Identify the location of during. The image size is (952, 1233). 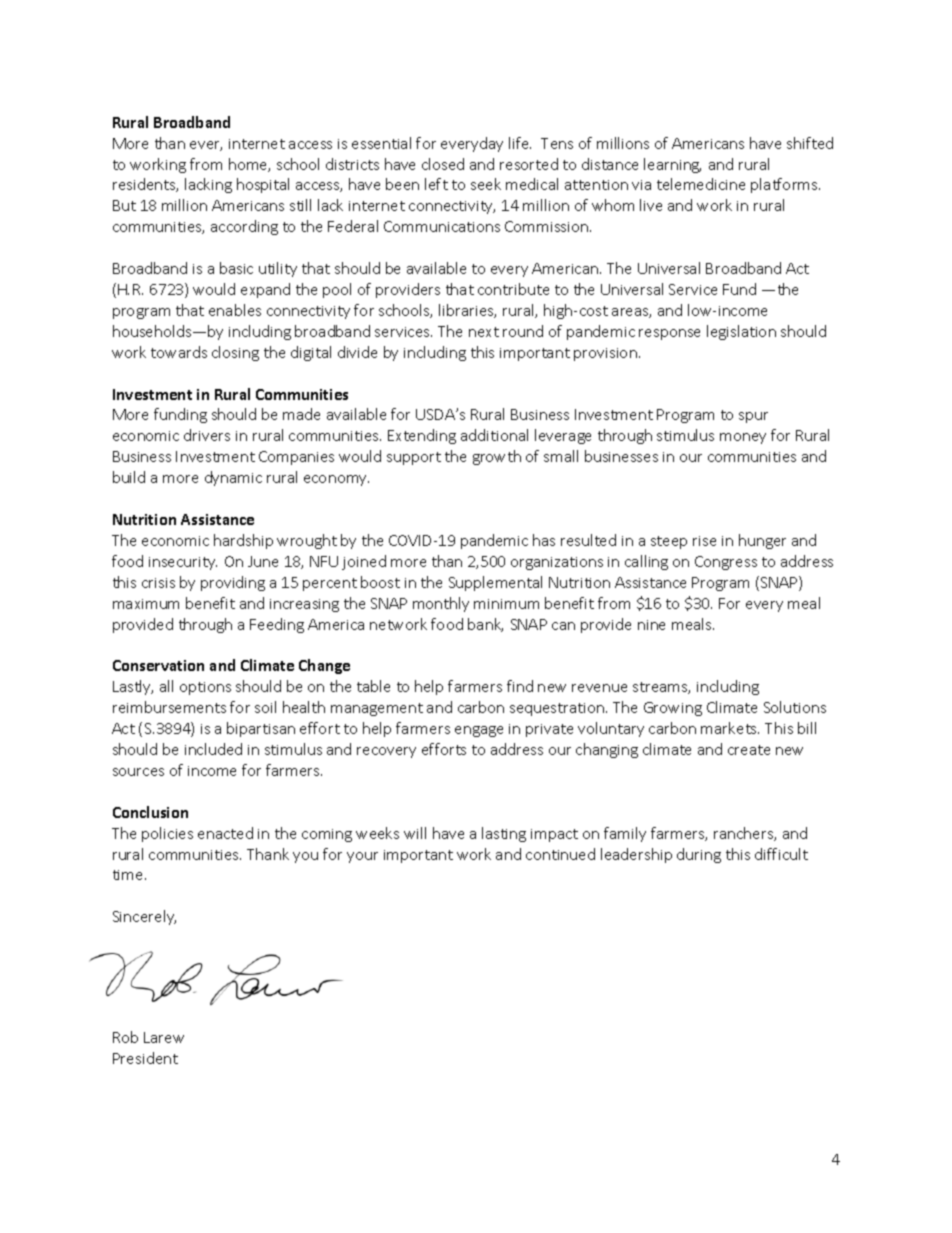
(699, 855).
